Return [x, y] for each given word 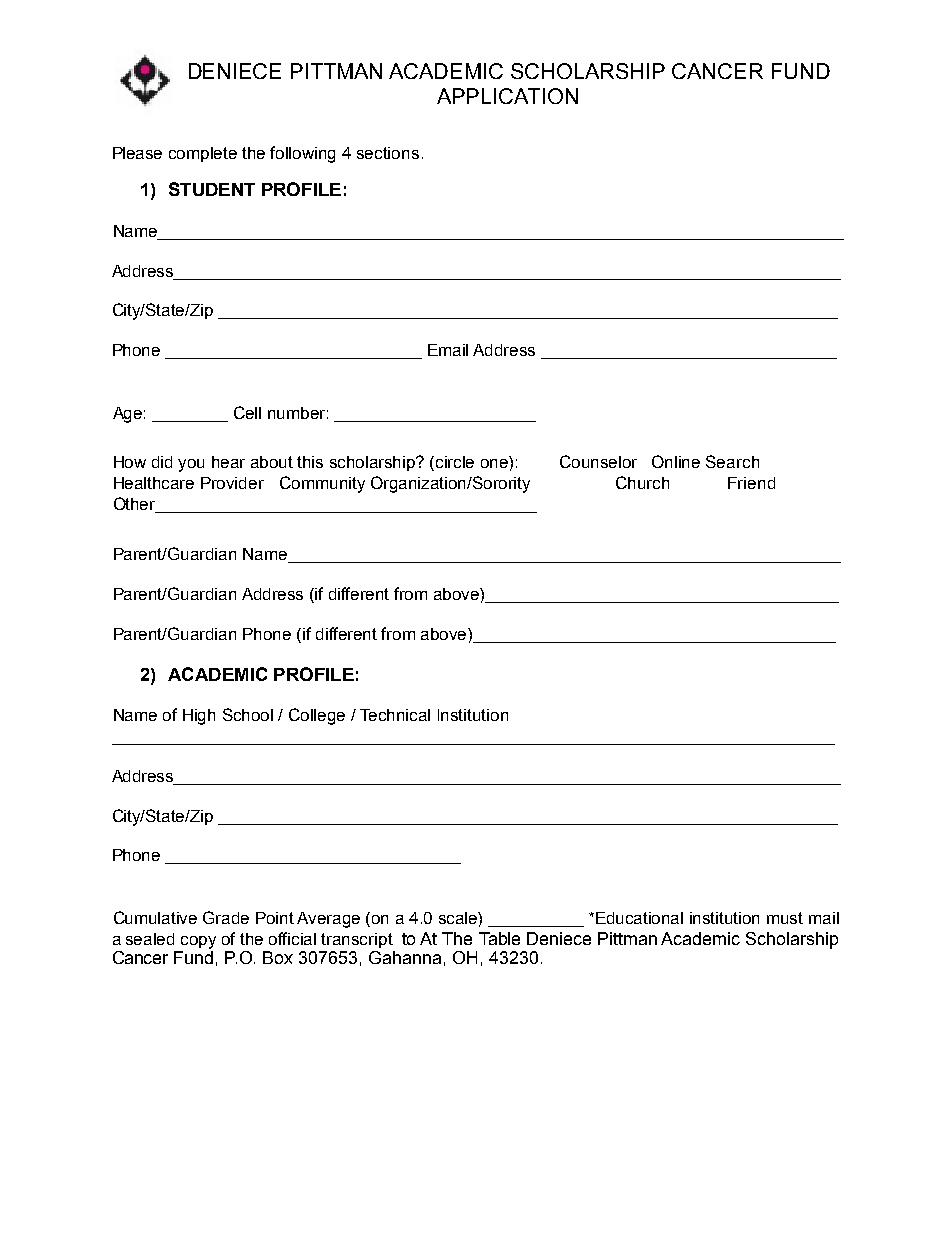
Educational [639, 918]
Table [499, 938]
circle [455, 462]
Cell [247, 412]
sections [388, 153]
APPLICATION [507, 96]
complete [203, 154]
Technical [395, 715]
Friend [751, 483]
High [199, 717]
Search [732, 461]
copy [198, 942]
